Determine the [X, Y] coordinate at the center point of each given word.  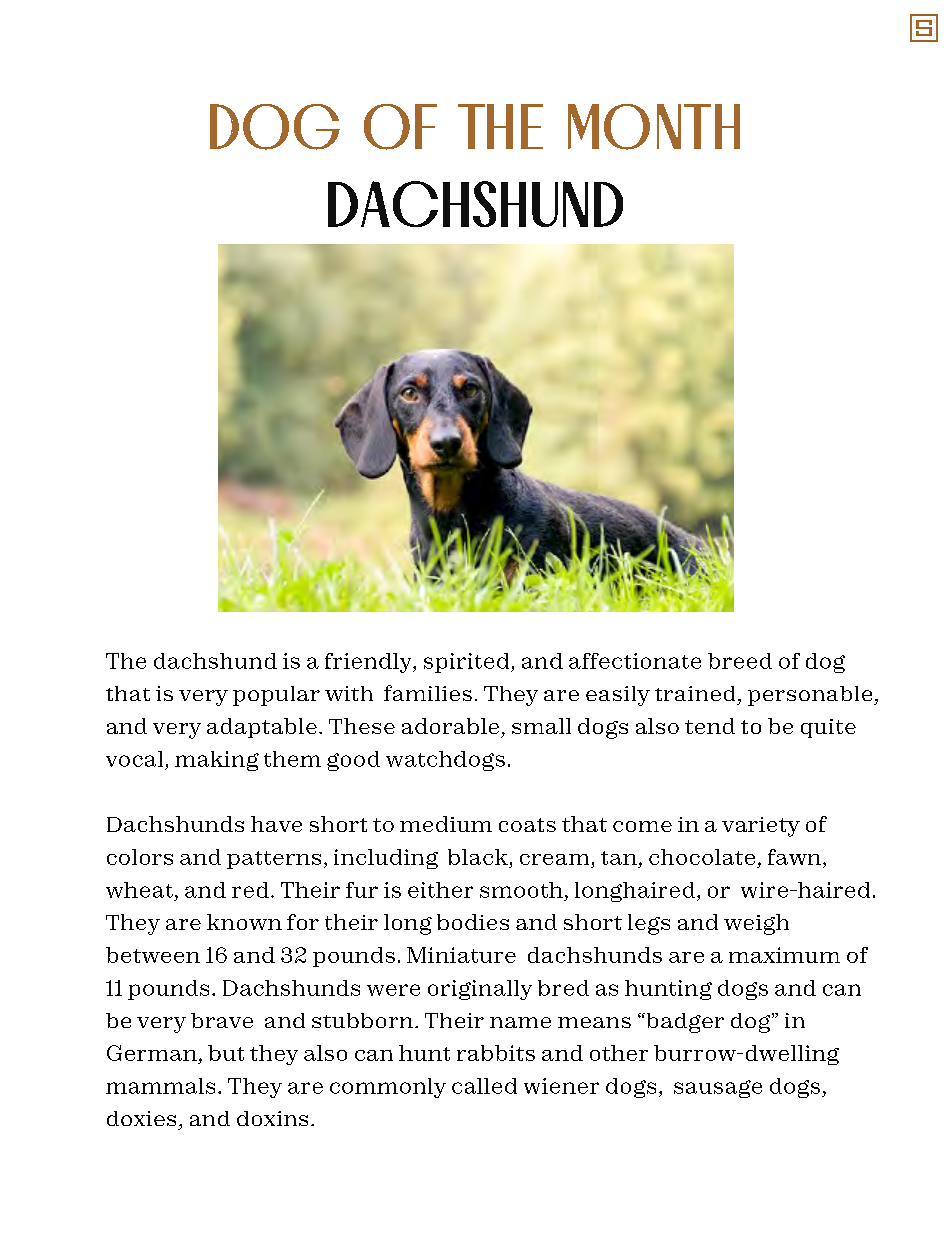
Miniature [461, 955]
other [619, 1053]
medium [446, 824]
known [244, 922]
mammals [160, 1086]
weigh [756, 924]
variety [761, 827]
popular [276, 696]
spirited [468, 663]
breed [740, 661]
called [484, 1086]
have [276, 824]
